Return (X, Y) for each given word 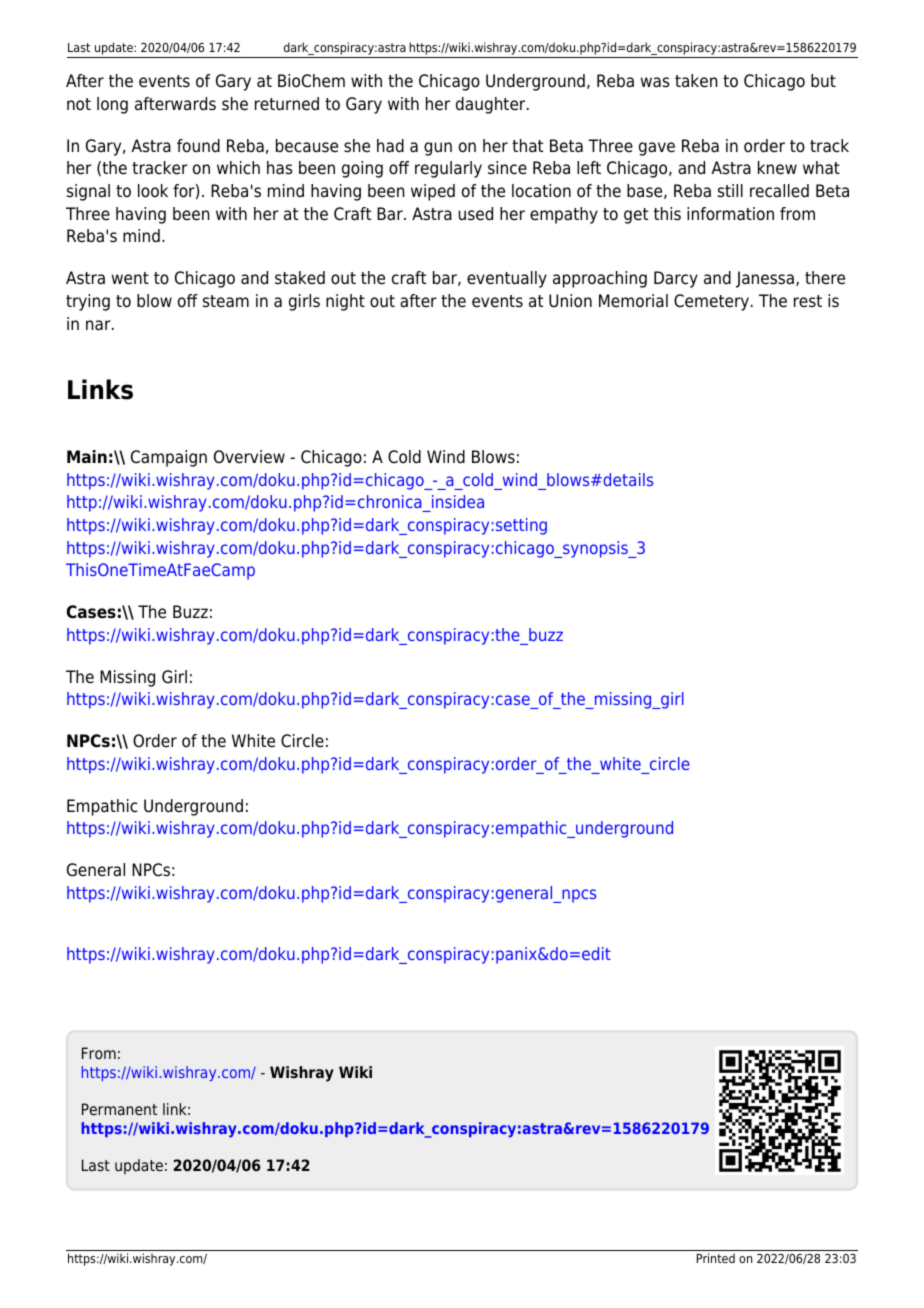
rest (808, 301)
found (198, 146)
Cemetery (711, 302)
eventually (507, 279)
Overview (249, 457)
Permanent (119, 1109)
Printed (716, 1258)
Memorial (633, 301)
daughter (492, 105)
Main (87, 456)
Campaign (169, 458)
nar (99, 325)
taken (696, 81)
